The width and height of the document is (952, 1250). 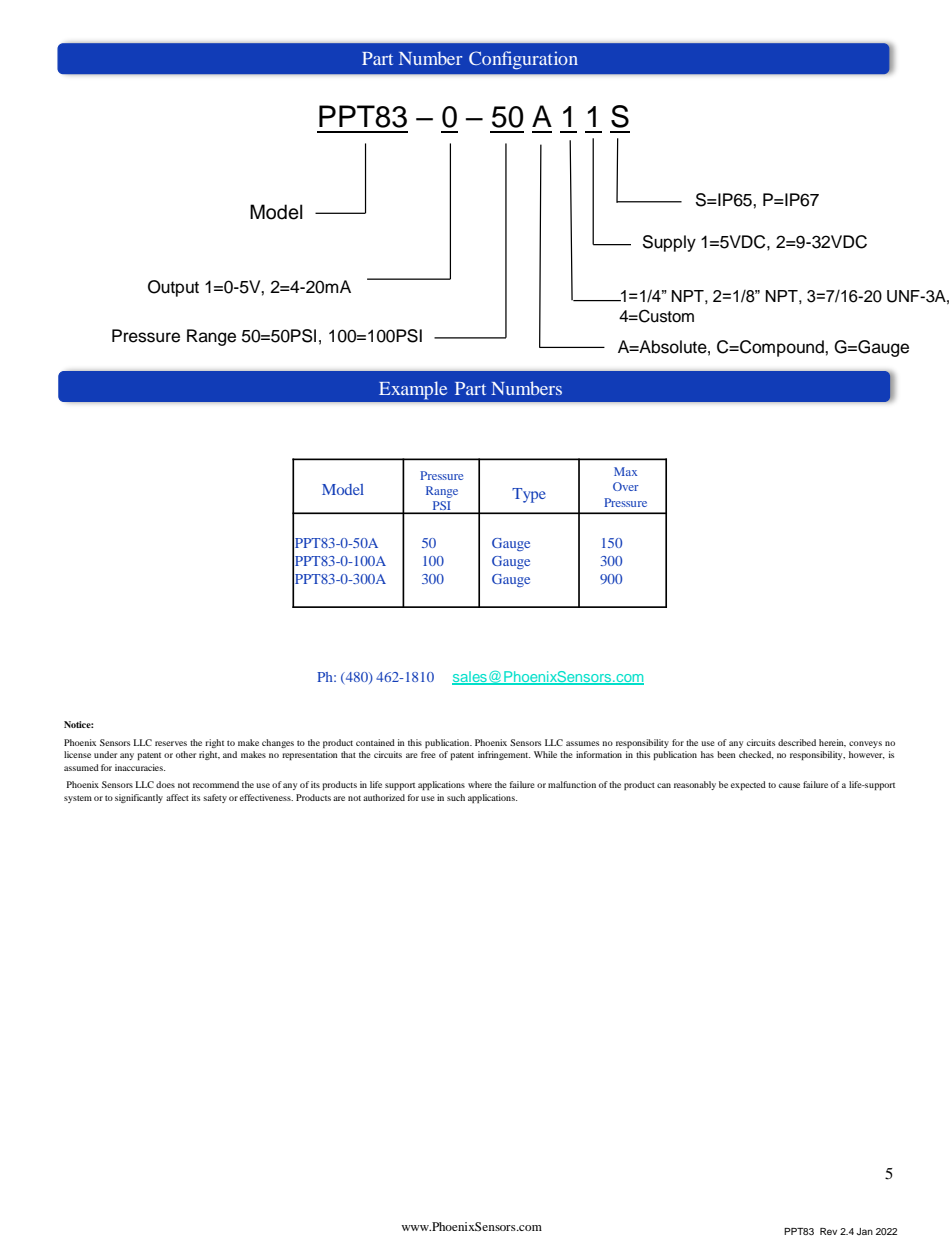 I want to click on Output, so click(x=173, y=288).
